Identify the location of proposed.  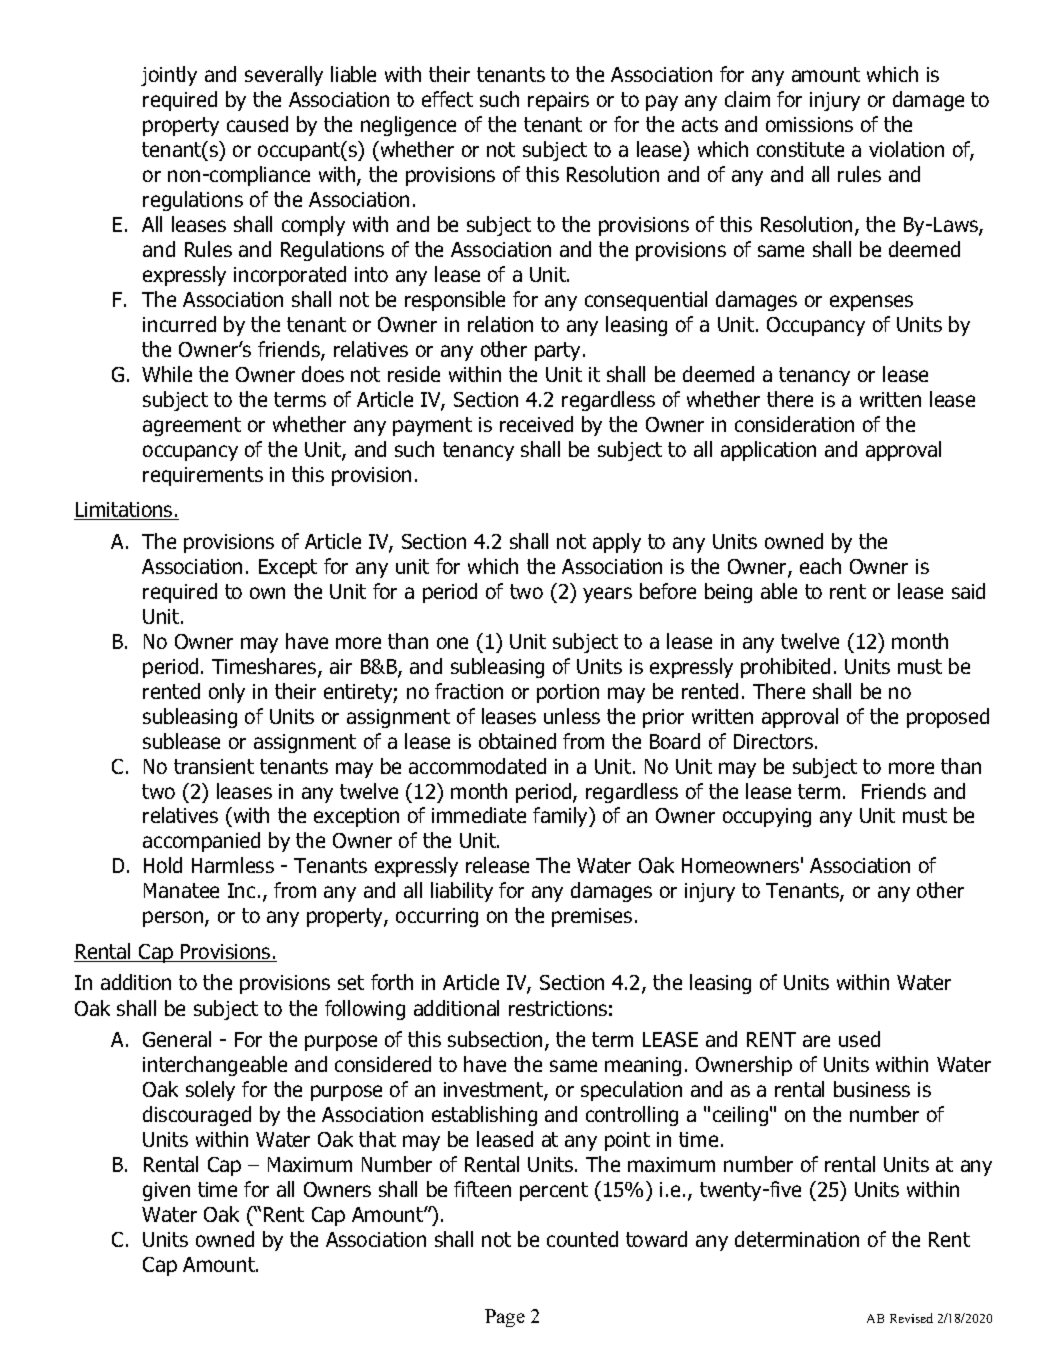
(948, 718).
